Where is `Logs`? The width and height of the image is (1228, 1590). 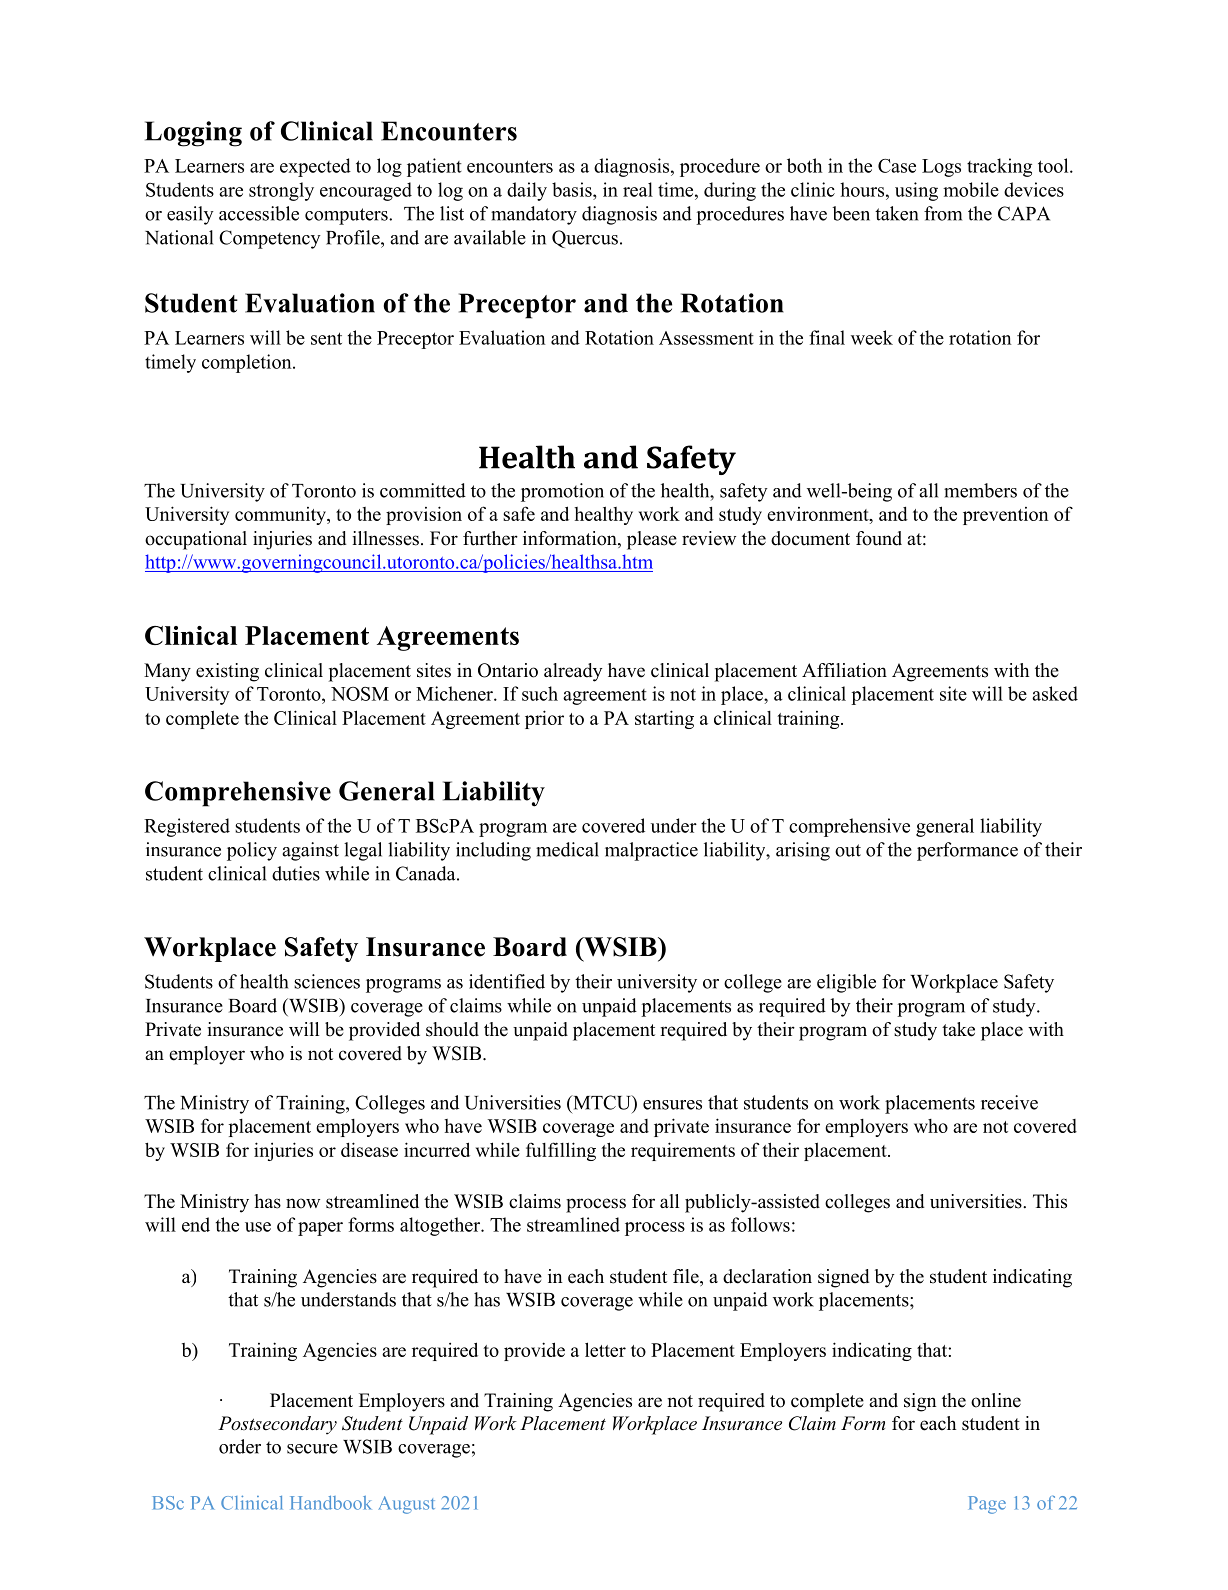 Logs is located at coordinates (941, 168).
